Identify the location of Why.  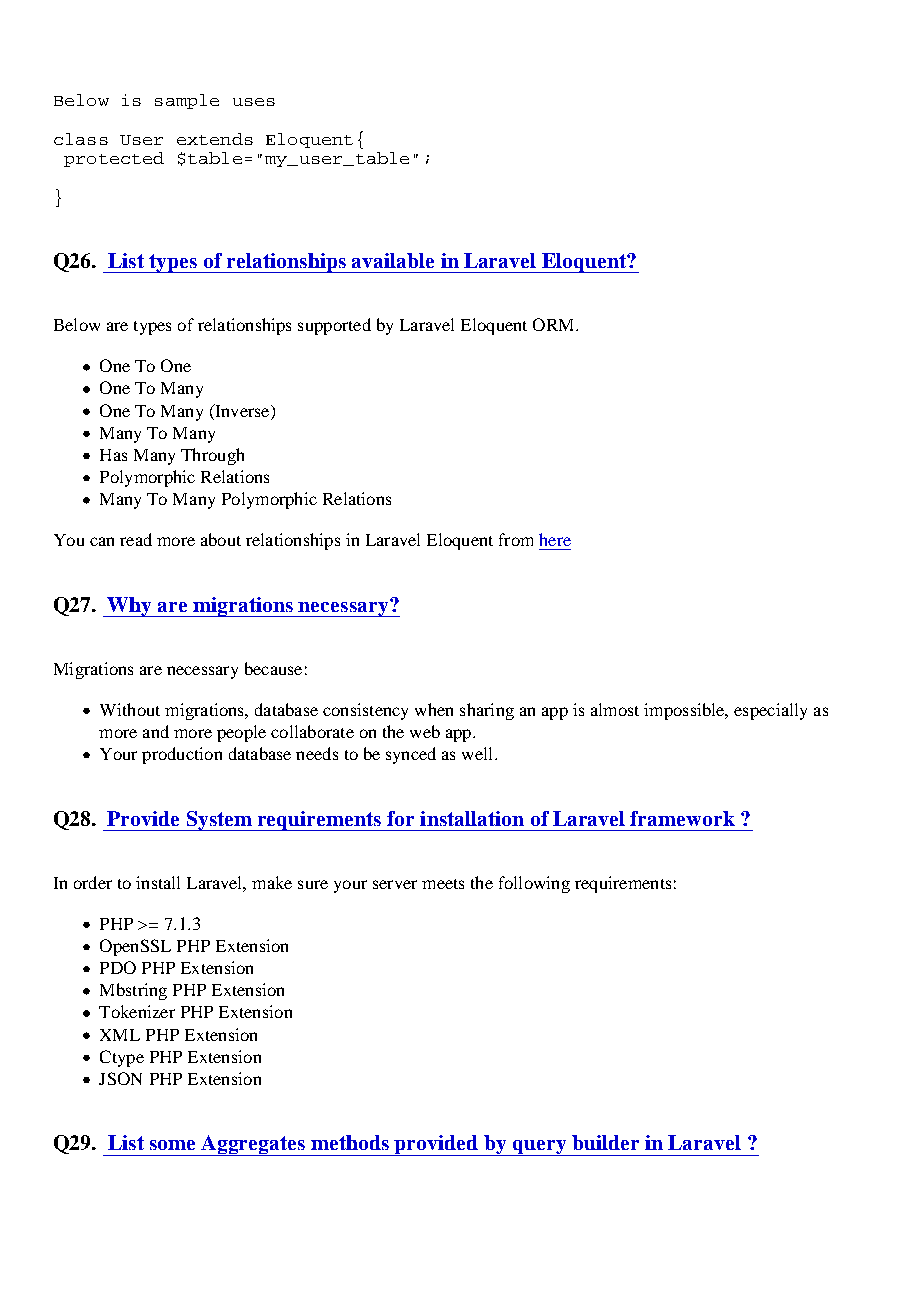
(130, 607).
